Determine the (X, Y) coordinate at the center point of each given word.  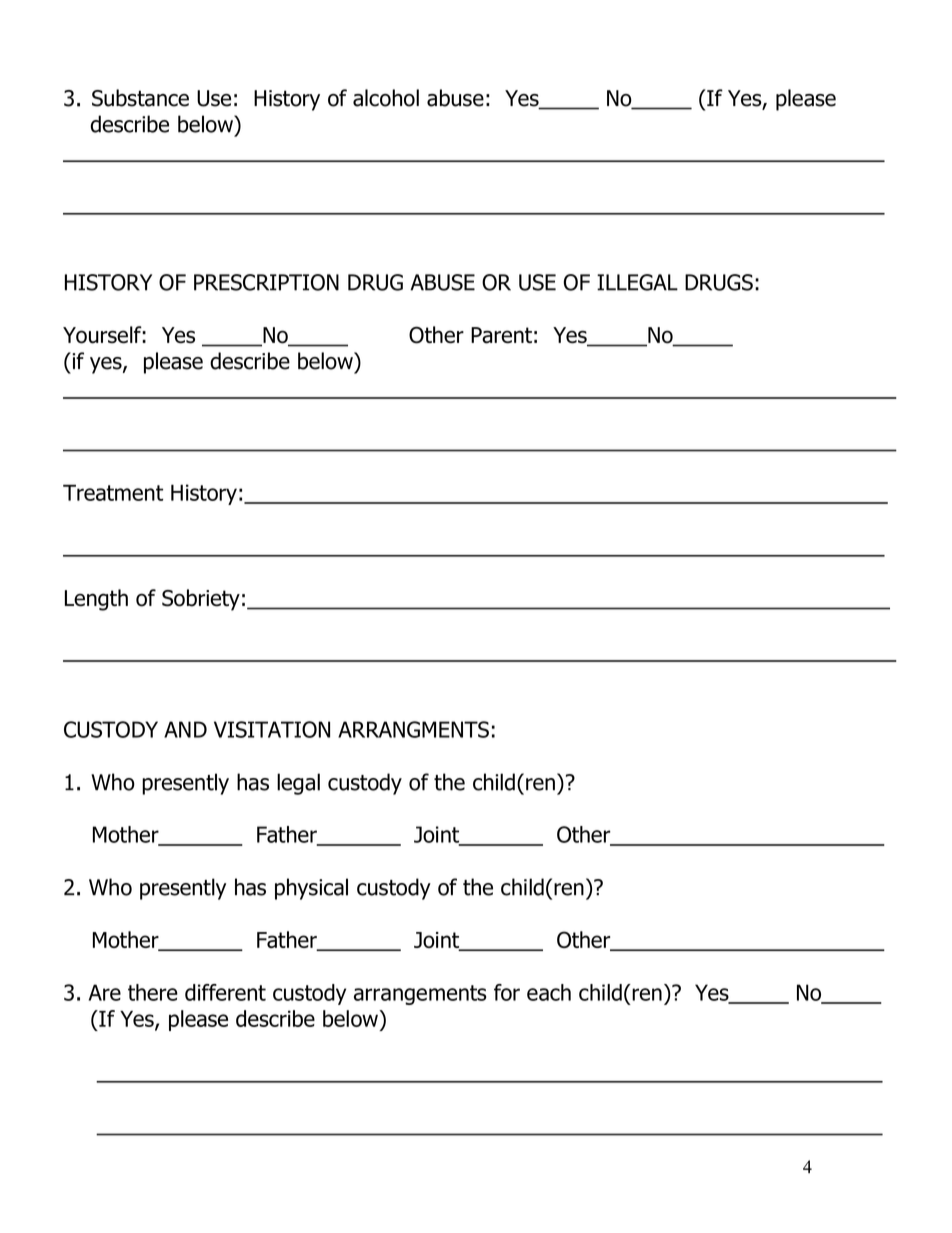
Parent (501, 335)
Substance (140, 98)
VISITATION (272, 729)
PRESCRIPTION (266, 282)
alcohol (386, 98)
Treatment (113, 492)
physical (311, 889)
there (153, 992)
